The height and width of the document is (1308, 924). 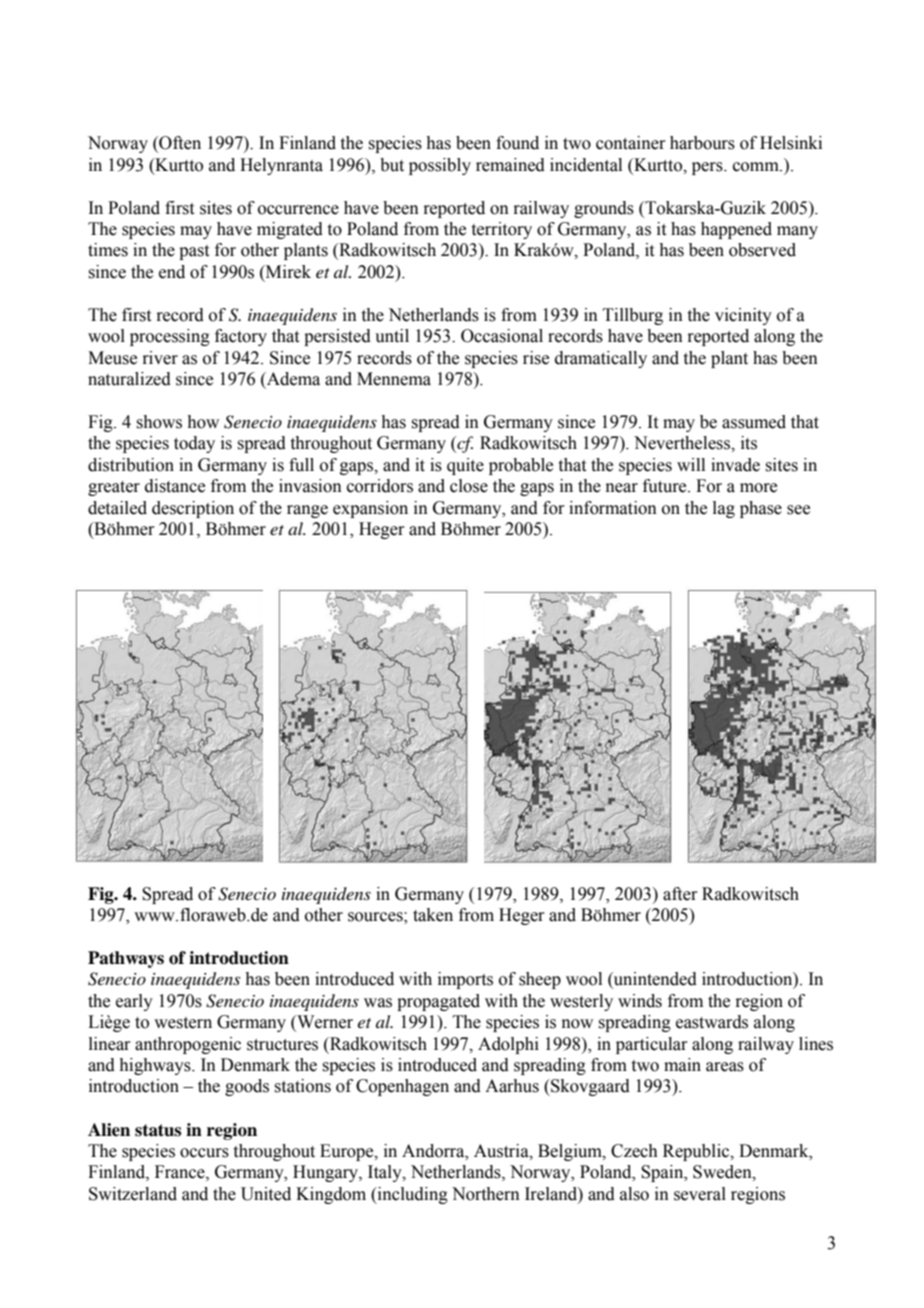 I want to click on lag, so click(x=724, y=509).
